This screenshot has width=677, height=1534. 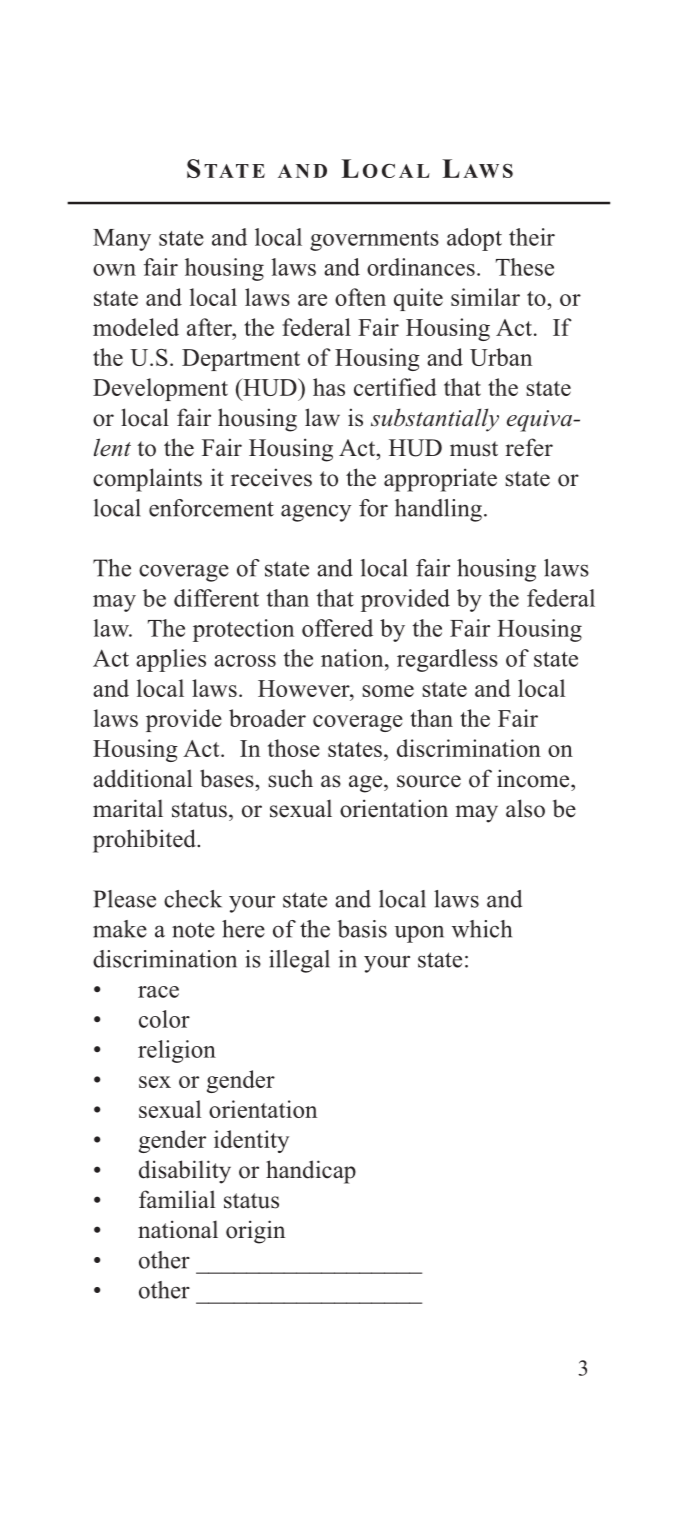 What do you see at coordinates (122, 240) in the screenshot?
I see `Many` at bounding box center [122, 240].
